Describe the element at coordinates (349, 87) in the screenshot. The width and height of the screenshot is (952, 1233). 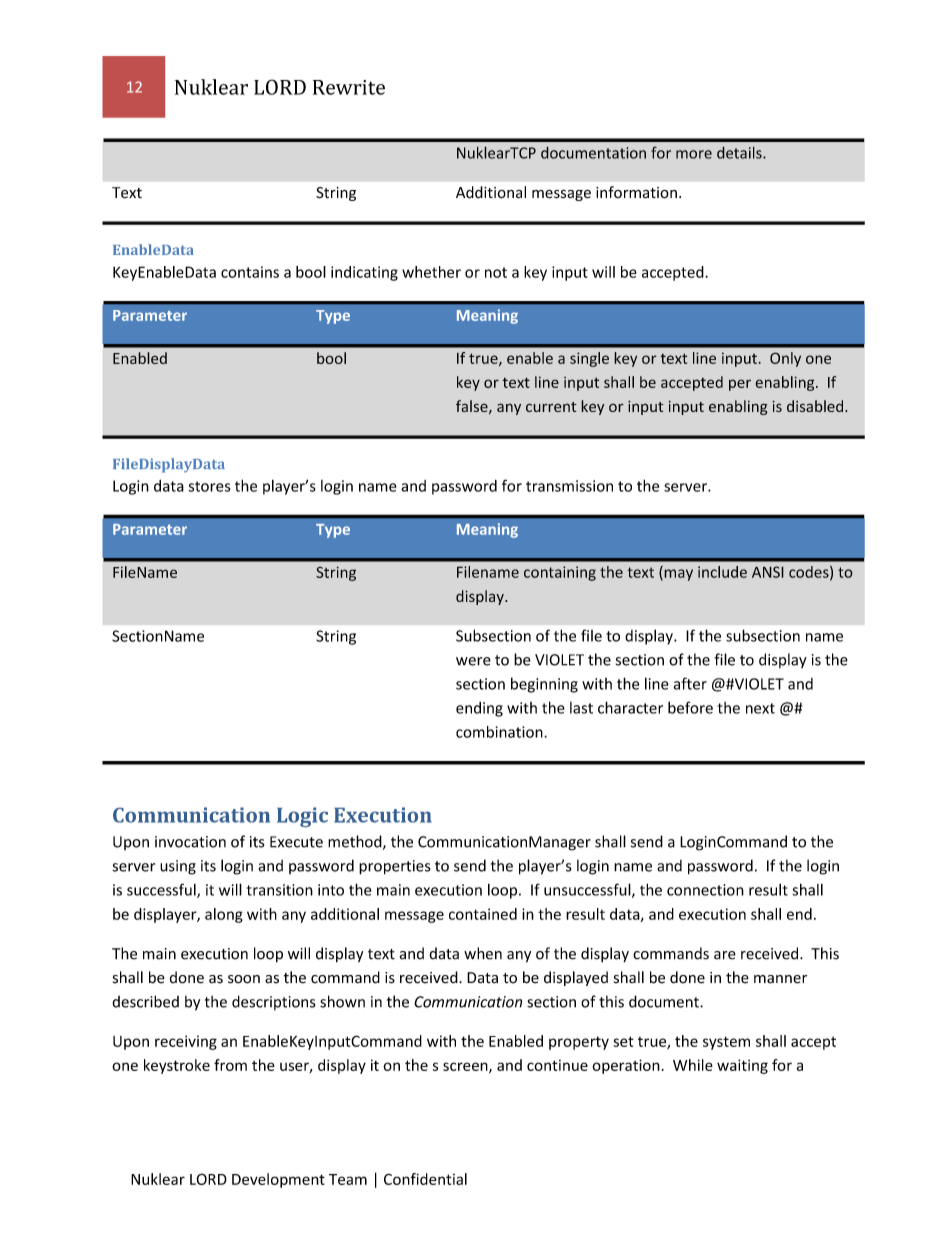
I see `Rewrite` at that location.
